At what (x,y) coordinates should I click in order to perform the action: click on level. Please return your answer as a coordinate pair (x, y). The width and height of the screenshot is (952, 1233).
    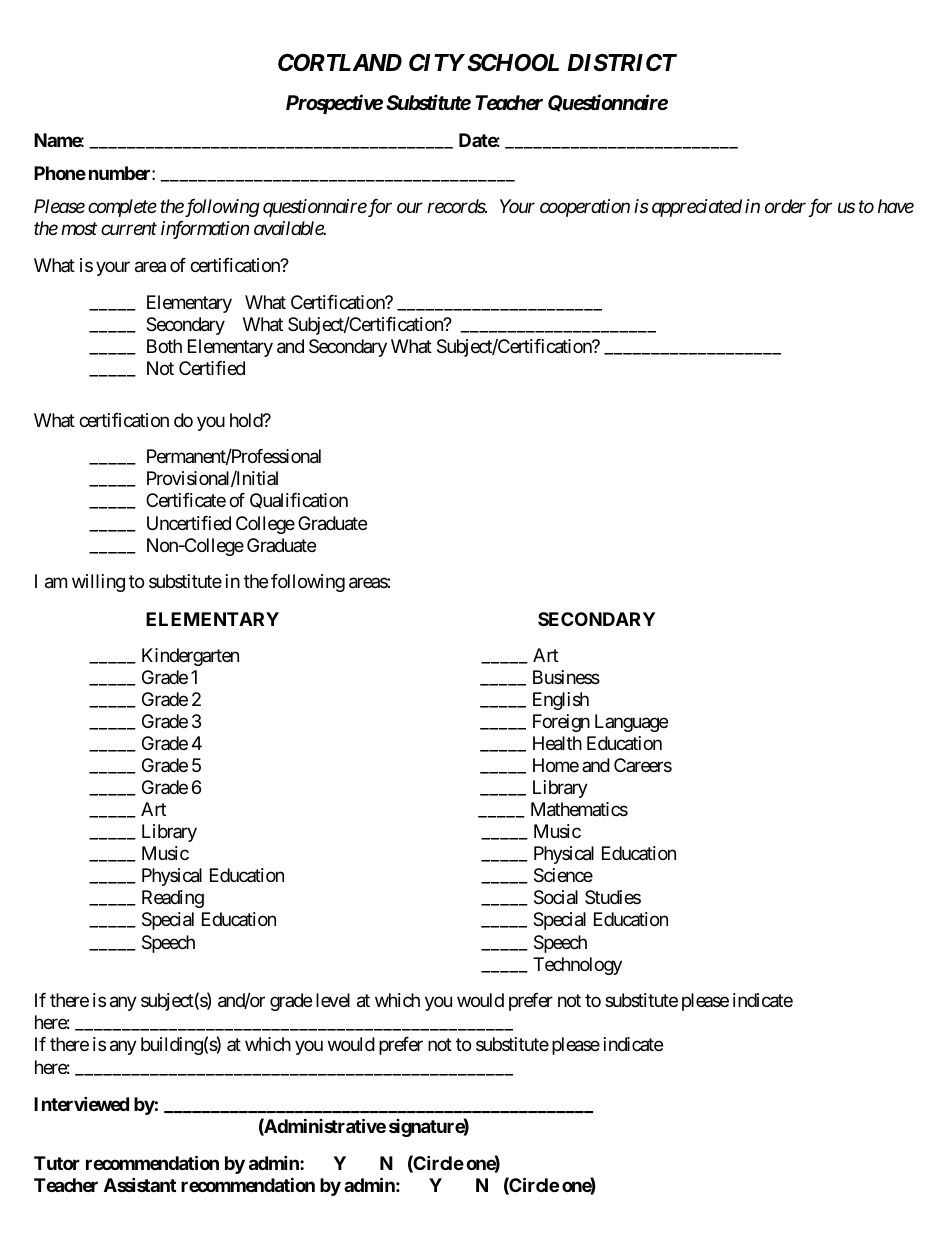
    Looking at the image, I should click on (333, 1000).
